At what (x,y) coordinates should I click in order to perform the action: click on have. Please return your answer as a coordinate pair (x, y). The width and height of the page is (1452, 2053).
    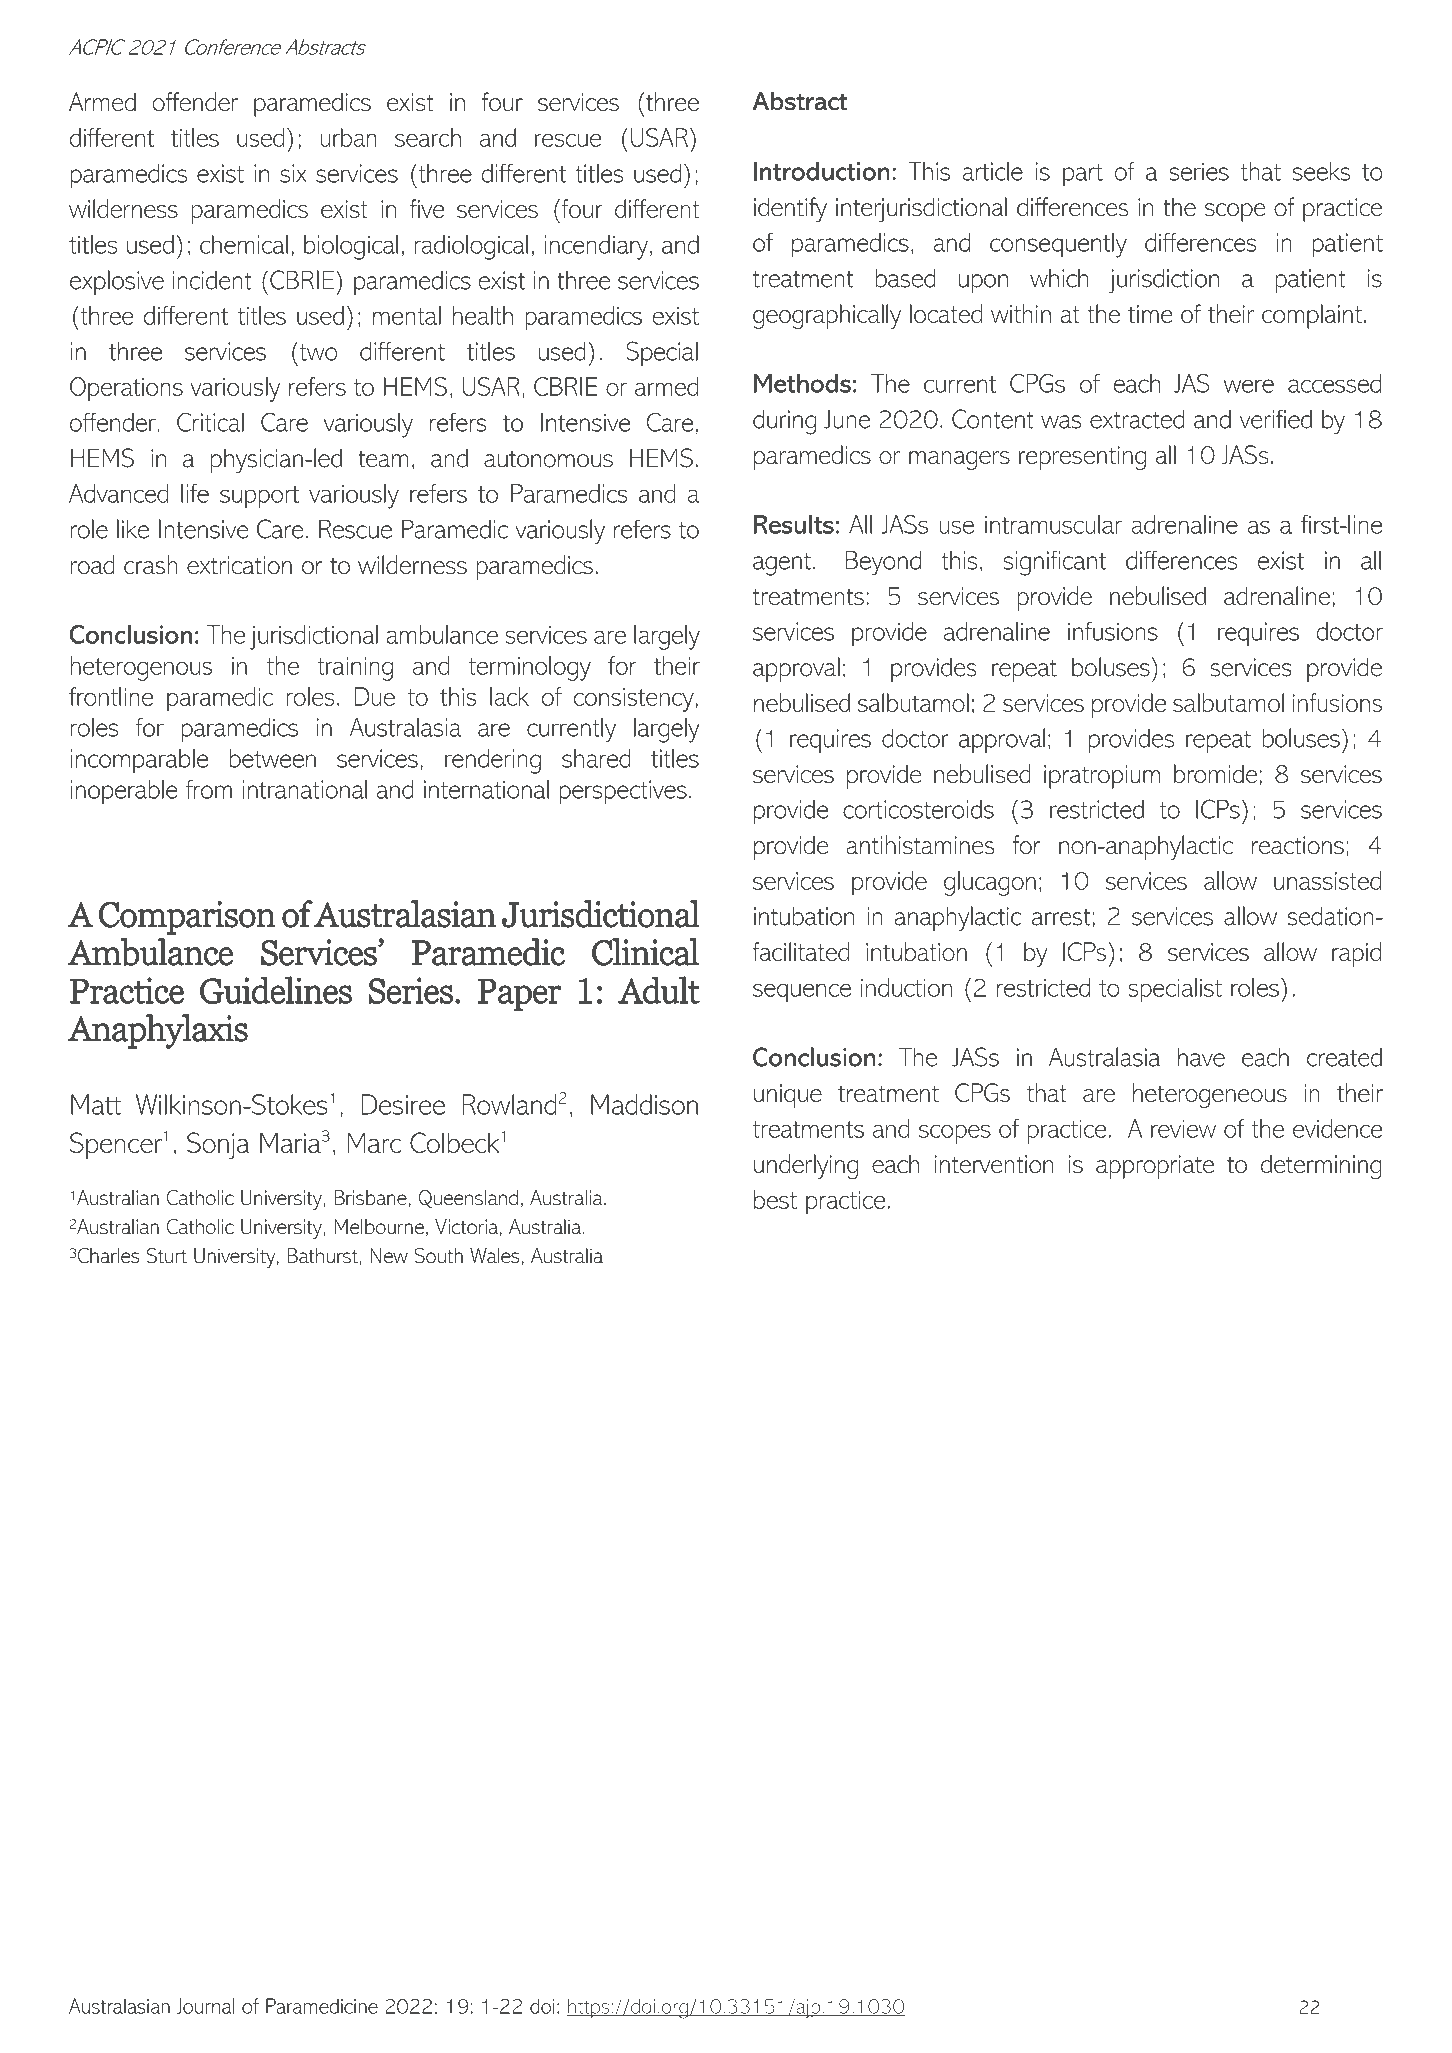
    Looking at the image, I should click on (1201, 1057).
